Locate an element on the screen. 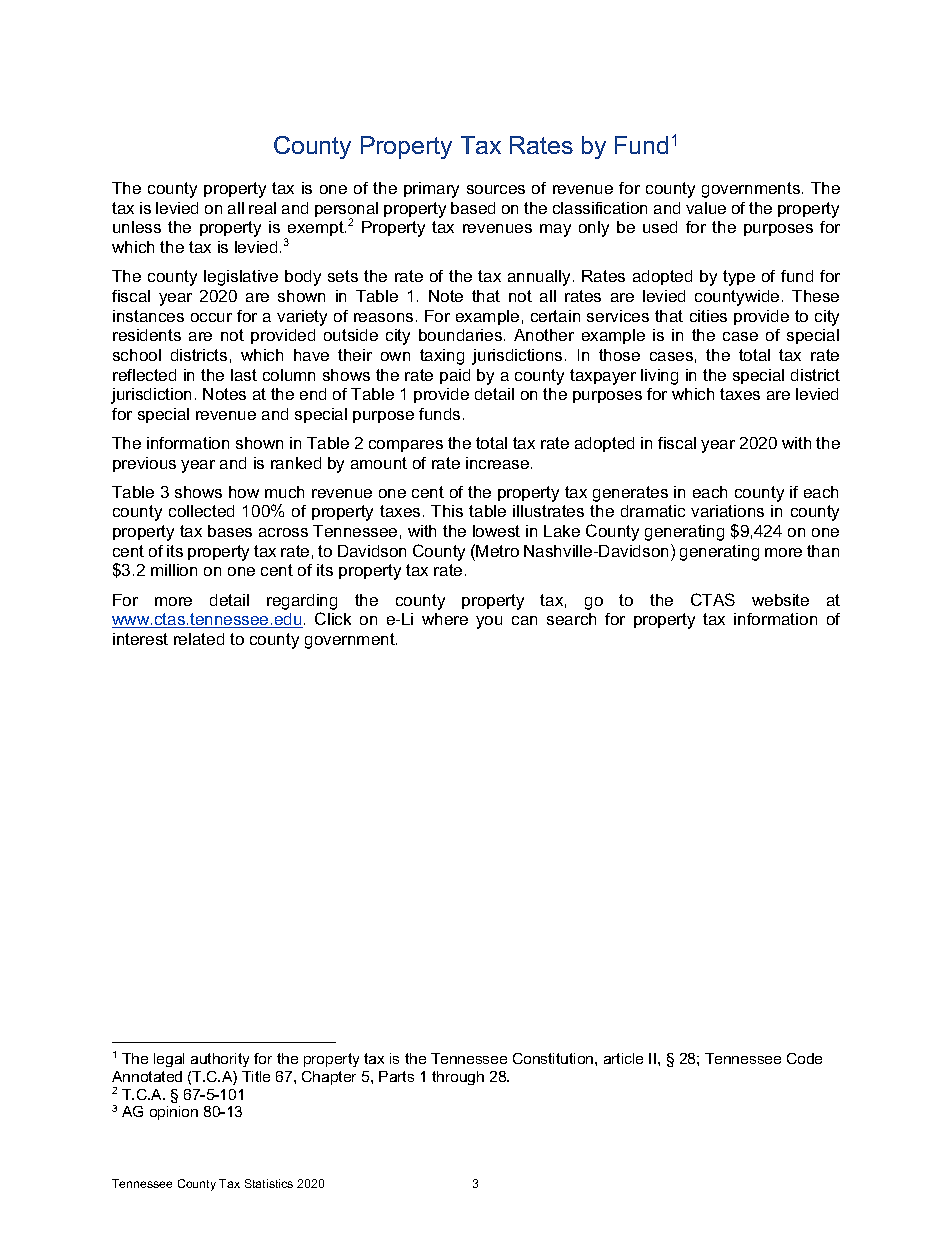  real is located at coordinates (262, 208).
